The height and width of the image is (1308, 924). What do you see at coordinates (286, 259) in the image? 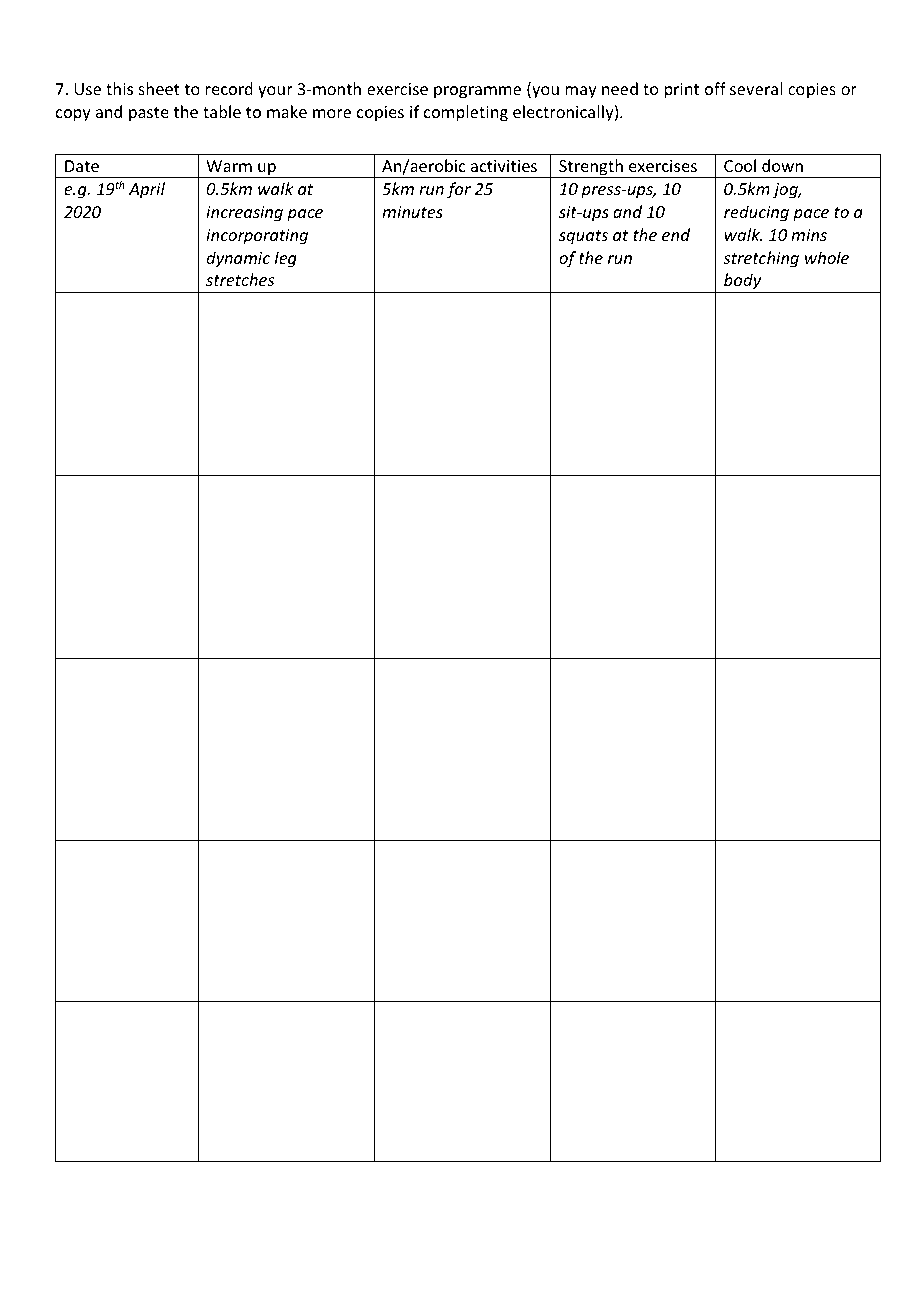
I see `leg` at bounding box center [286, 259].
